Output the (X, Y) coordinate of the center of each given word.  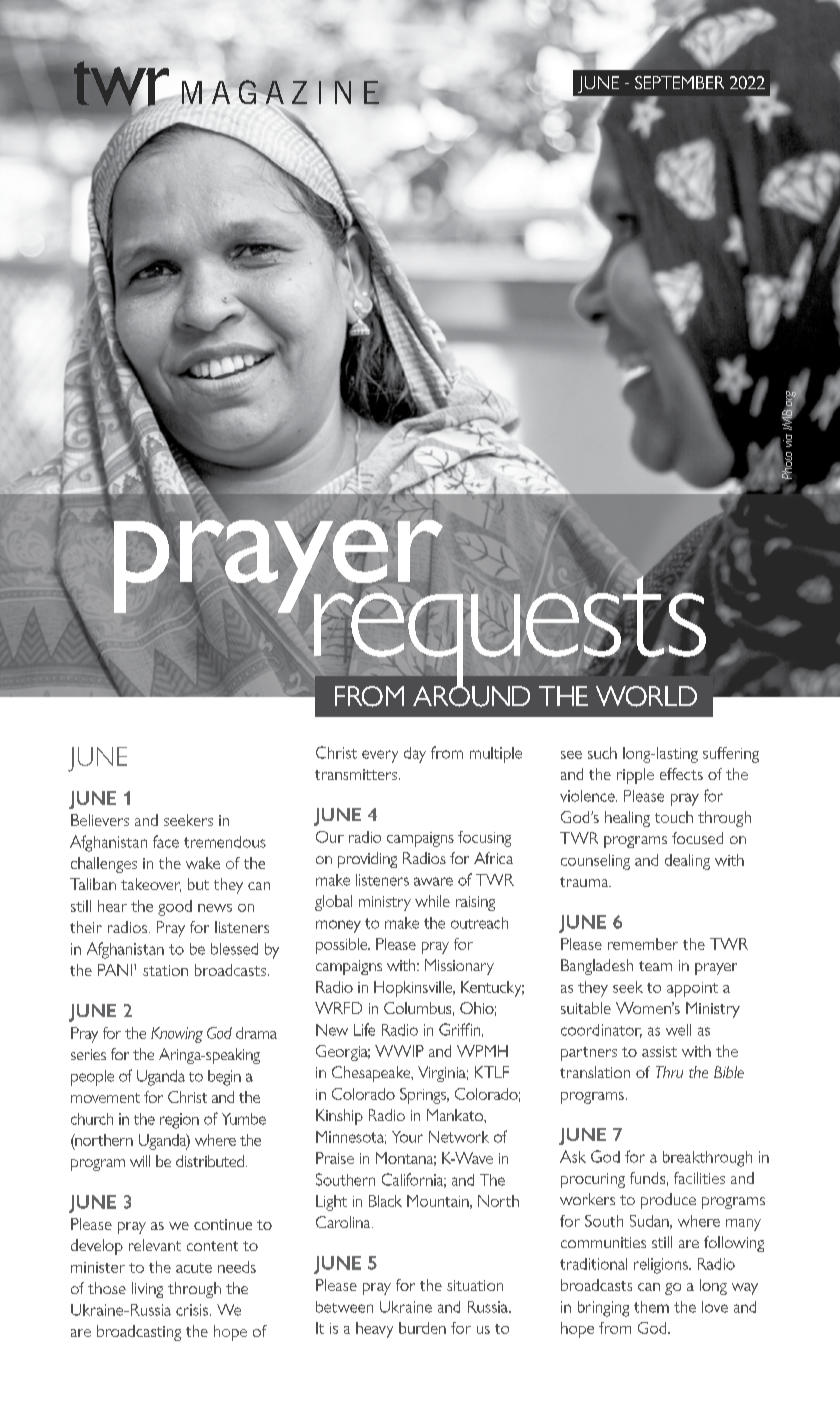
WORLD (646, 696)
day (415, 755)
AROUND (471, 695)
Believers (100, 820)
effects (681, 774)
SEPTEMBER (679, 82)
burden (422, 1328)
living (147, 1290)
